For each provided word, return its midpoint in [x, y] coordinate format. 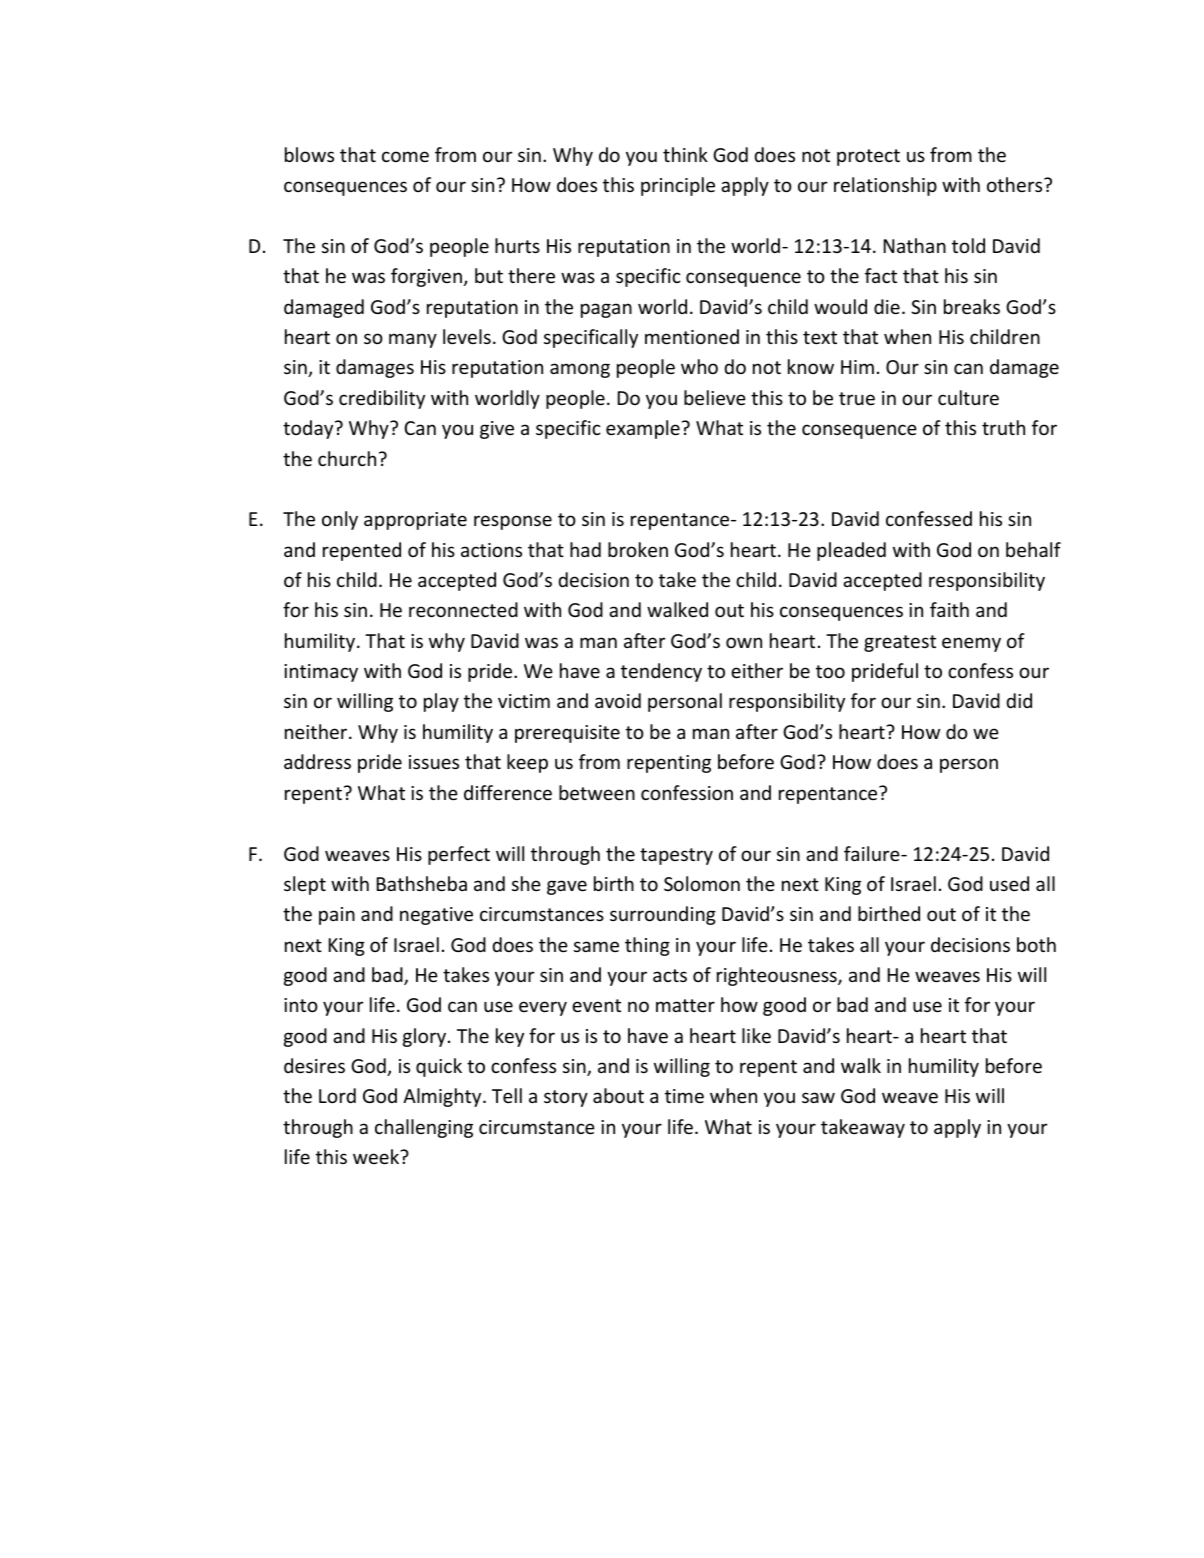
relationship [885, 186]
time [684, 1096]
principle [678, 186]
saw [818, 1097]
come [405, 156]
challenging [424, 1128]
